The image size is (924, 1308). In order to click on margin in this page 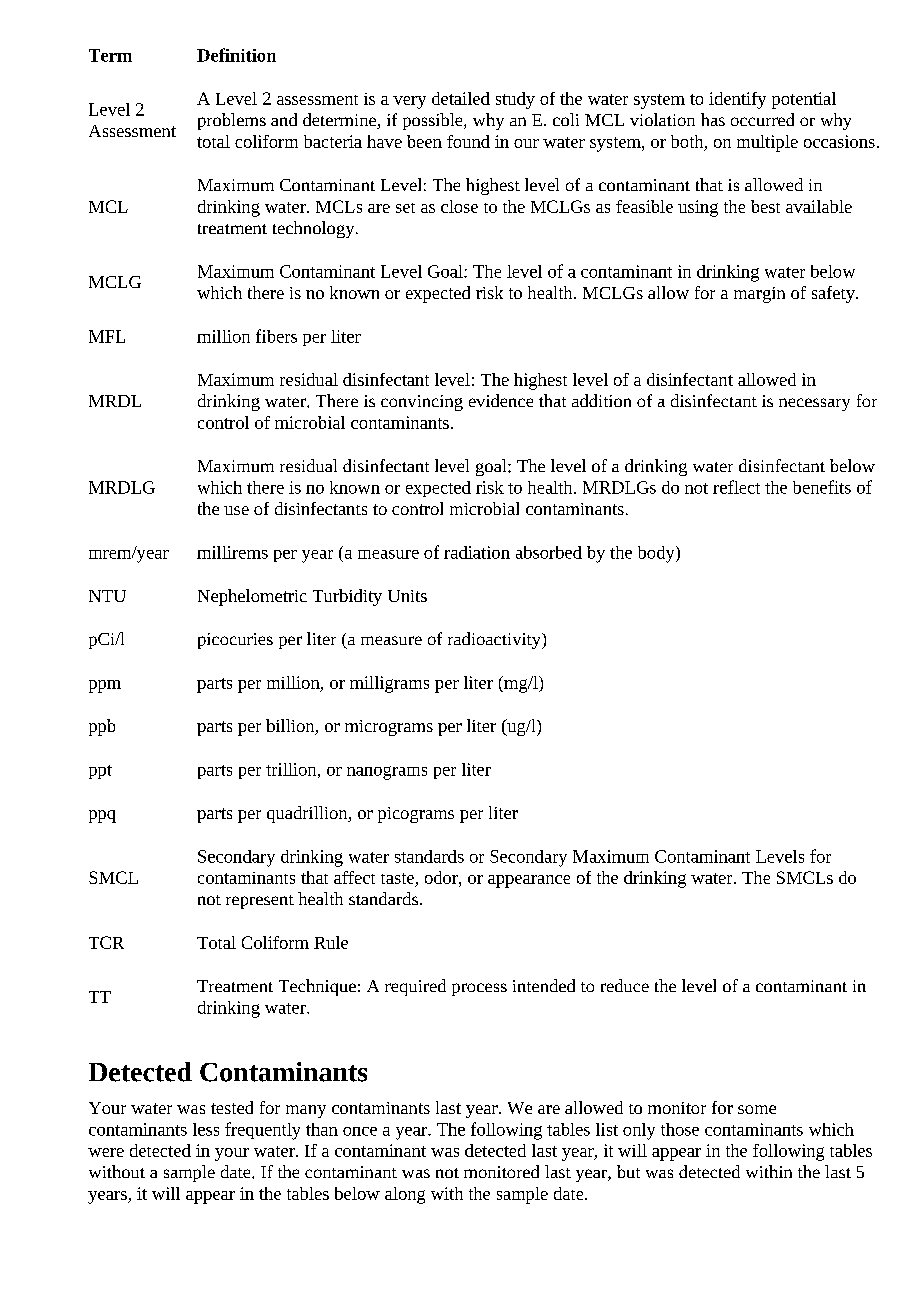, I will do `click(759, 295)`.
